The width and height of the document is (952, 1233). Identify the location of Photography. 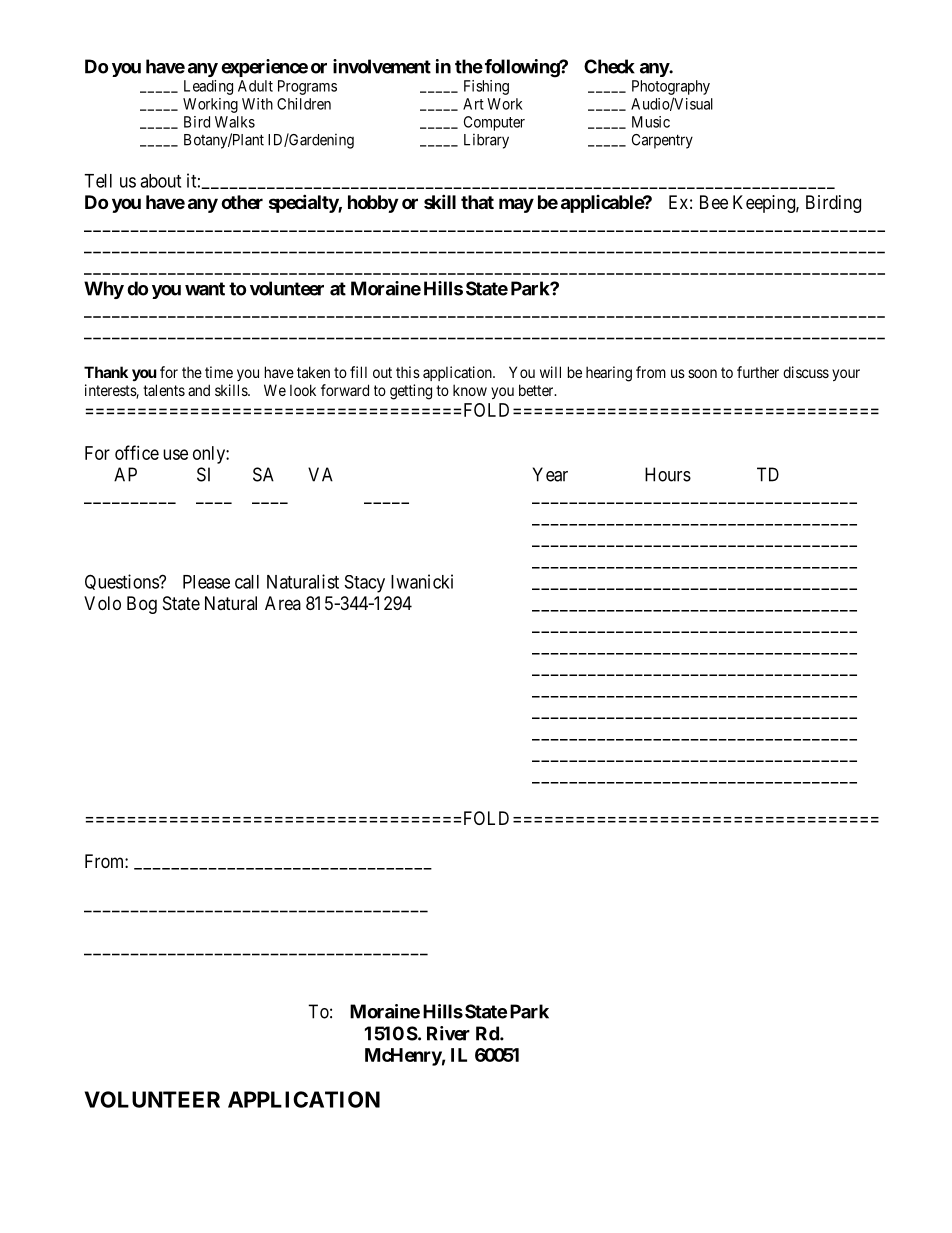
(671, 87).
